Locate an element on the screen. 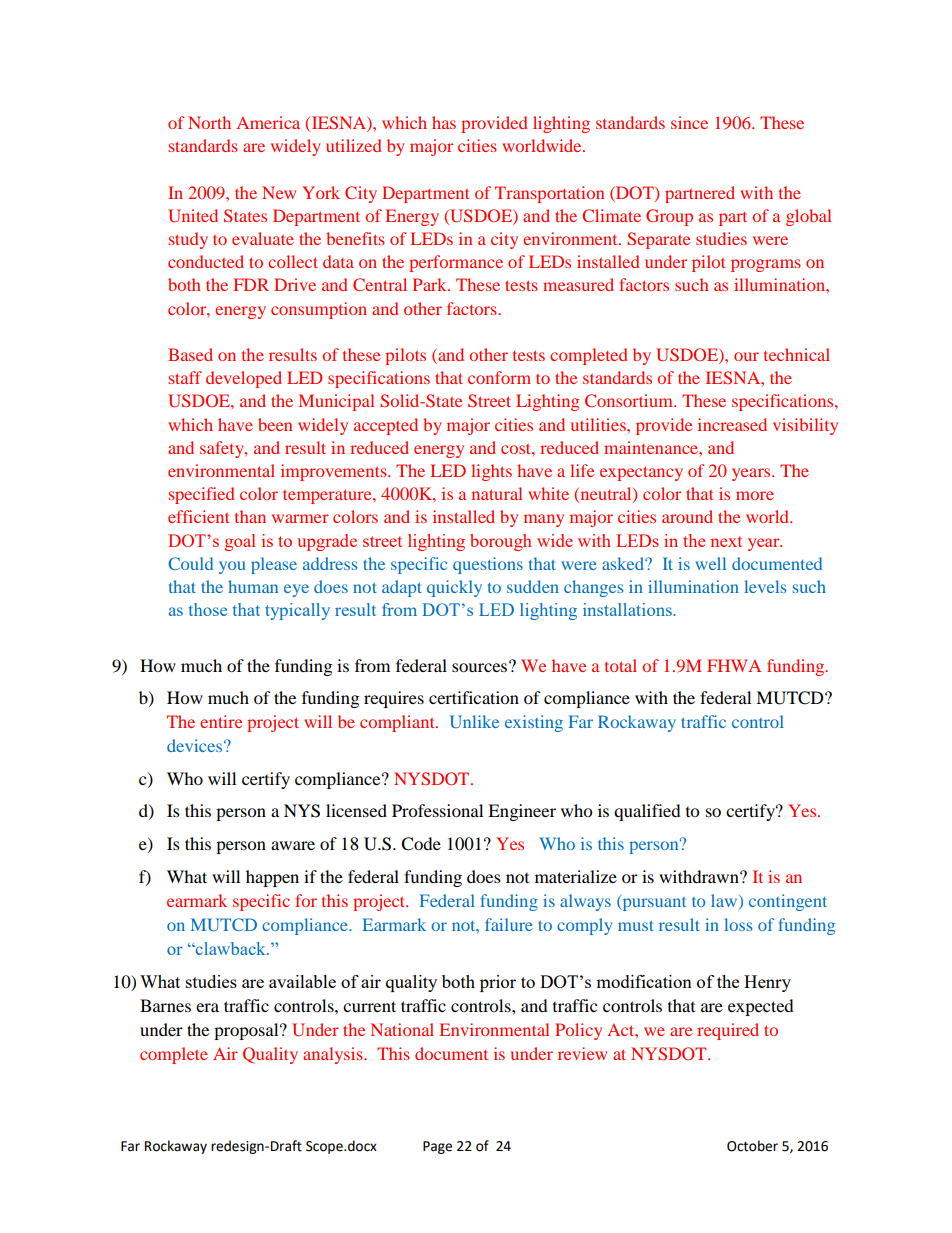  entire is located at coordinates (221, 721).
